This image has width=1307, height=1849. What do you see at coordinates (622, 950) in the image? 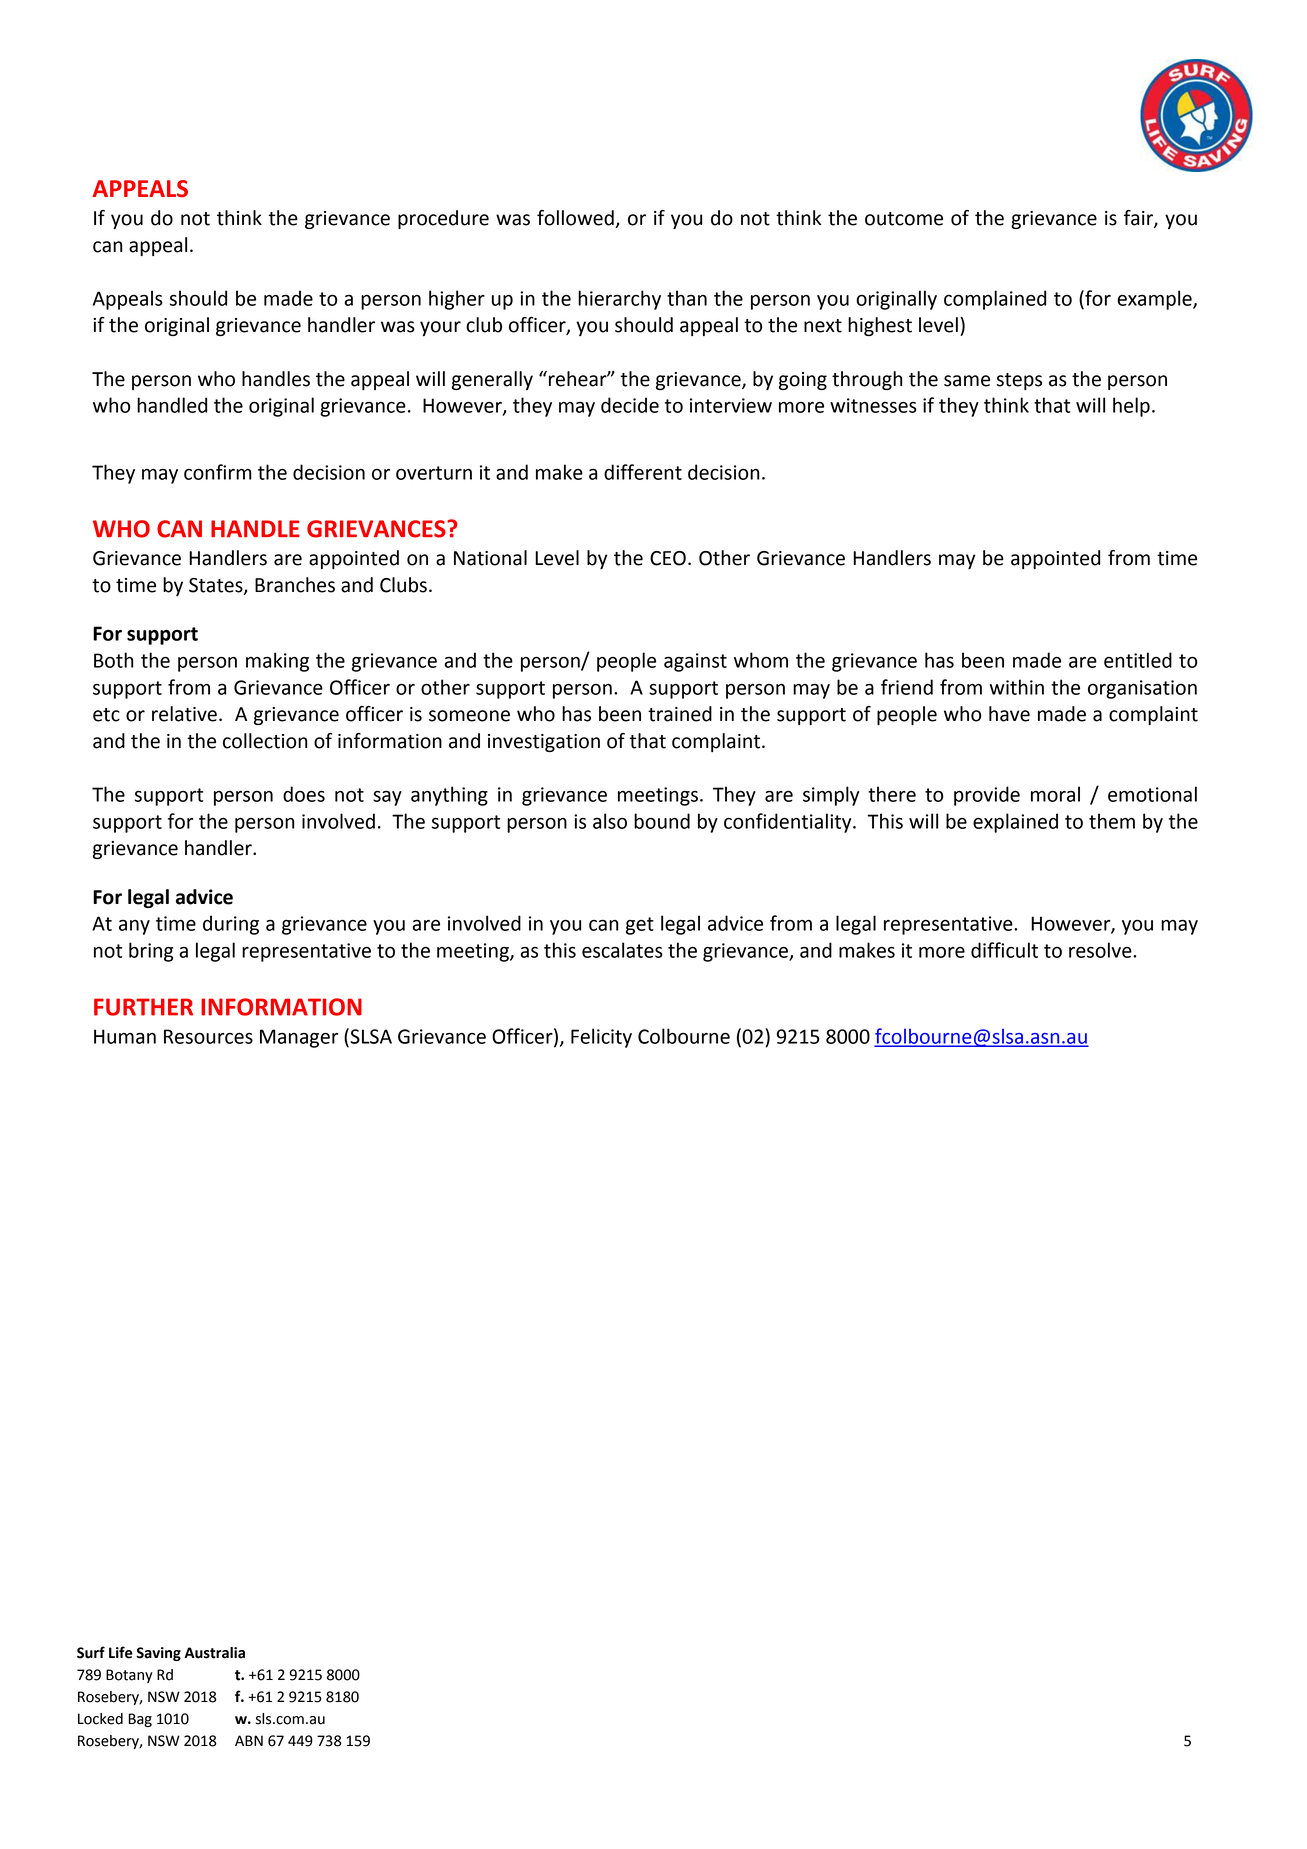
I see `escalates` at bounding box center [622, 950].
